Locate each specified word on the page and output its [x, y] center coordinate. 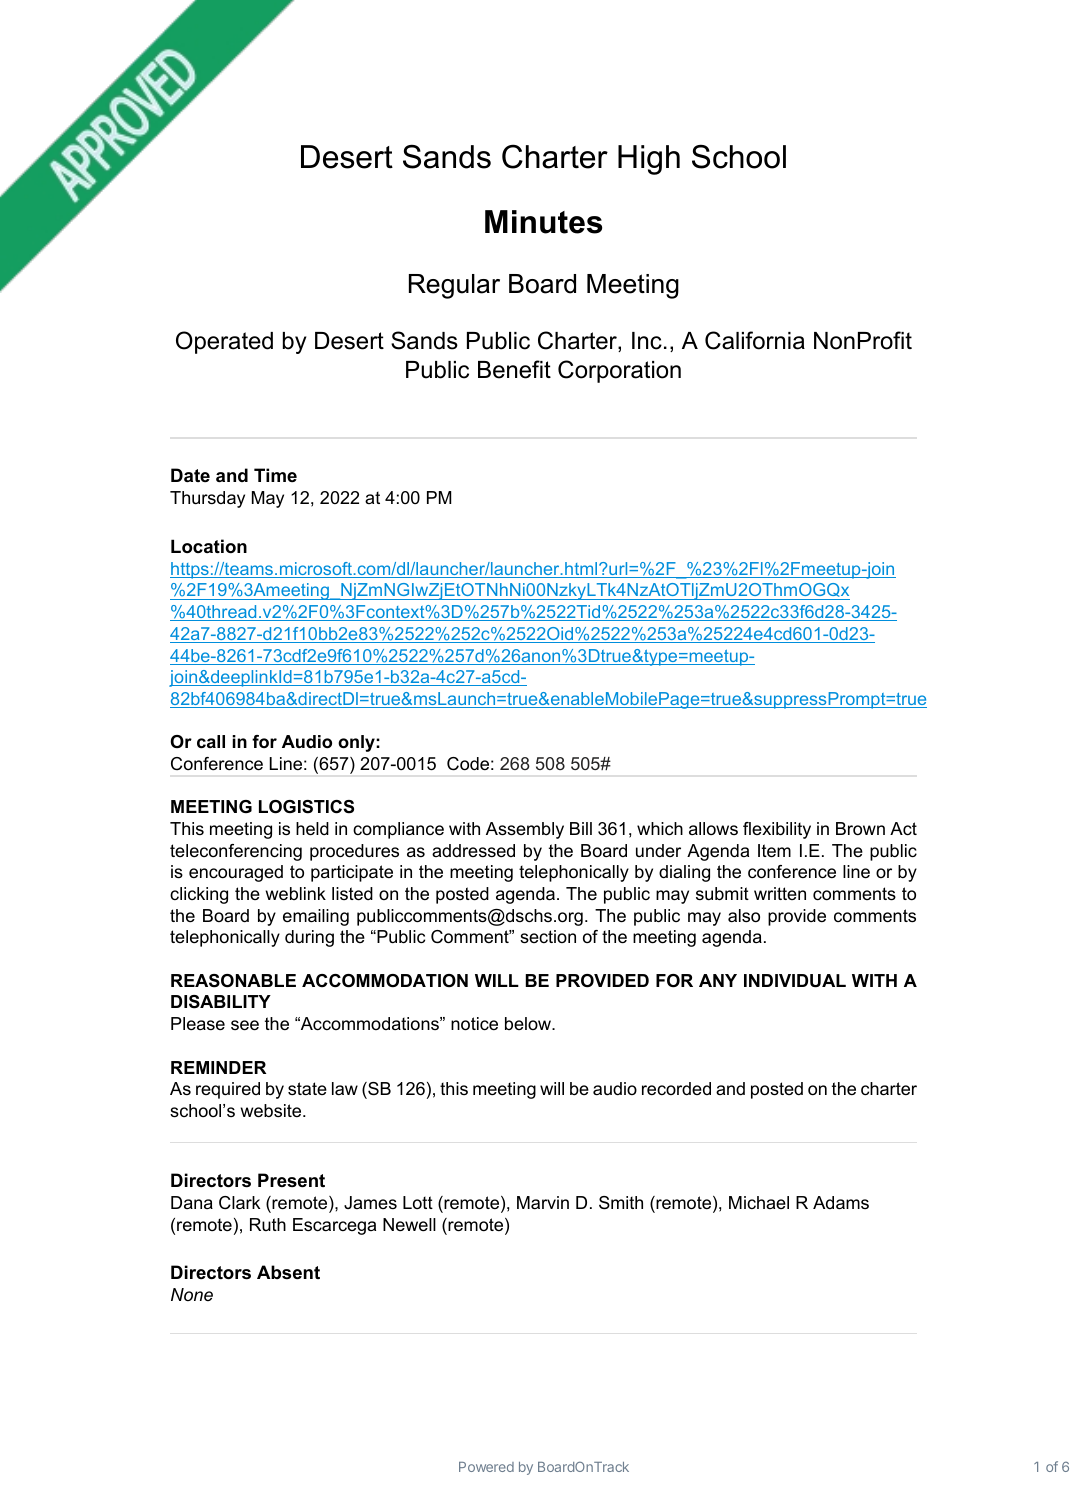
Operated [224, 342]
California [755, 340]
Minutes [543, 222]
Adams [841, 1203]
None [192, 1294]
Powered [486, 1467]
